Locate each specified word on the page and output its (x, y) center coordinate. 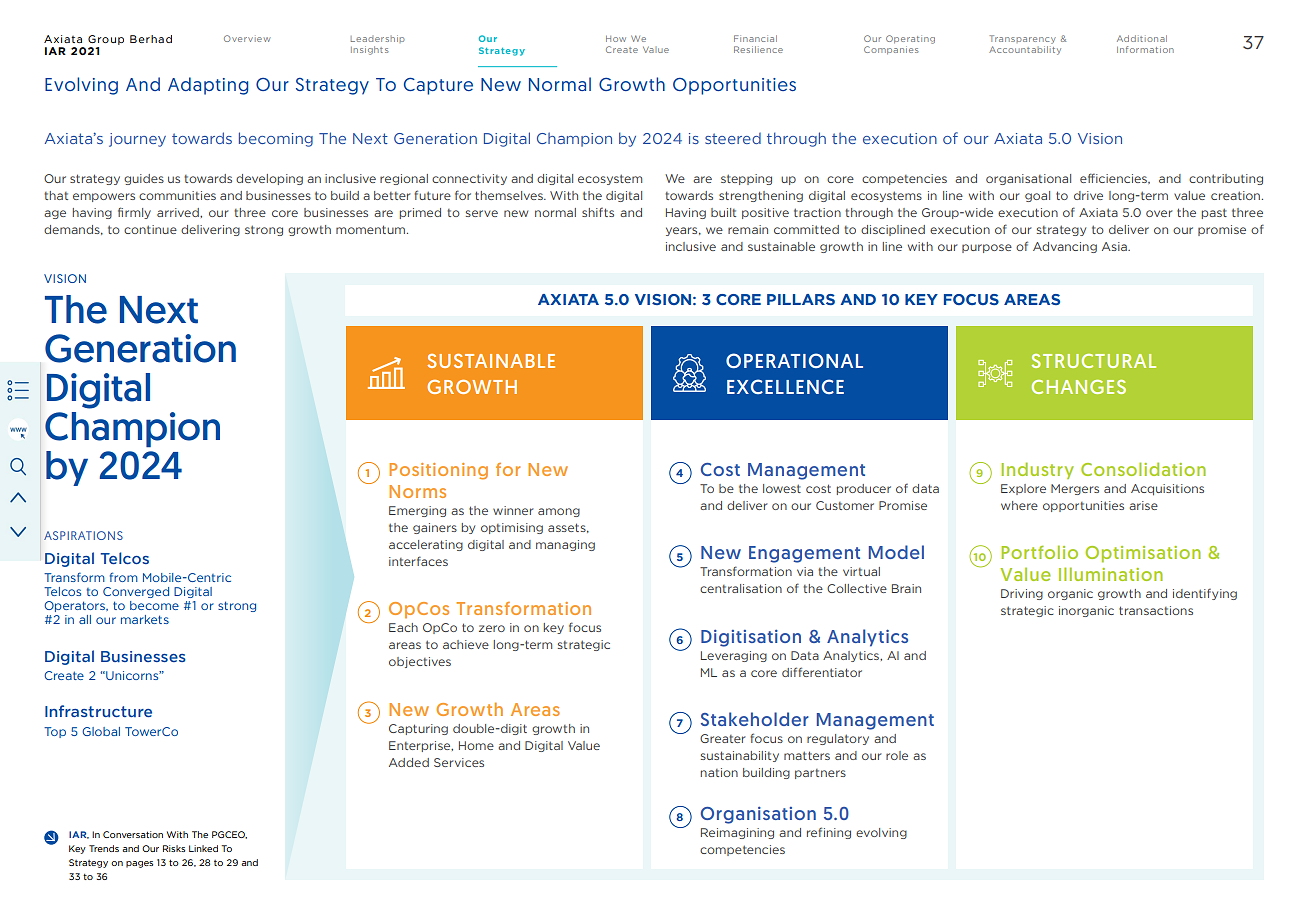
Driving (1022, 594)
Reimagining (737, 833)
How (616, 39)
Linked (203, 848)
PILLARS (801, 299)
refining (829, 833)
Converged (136, 592)
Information (1145, 49)
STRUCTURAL (1094, 361)
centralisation (741, 588)
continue (150, 229)
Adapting (208, 86)
